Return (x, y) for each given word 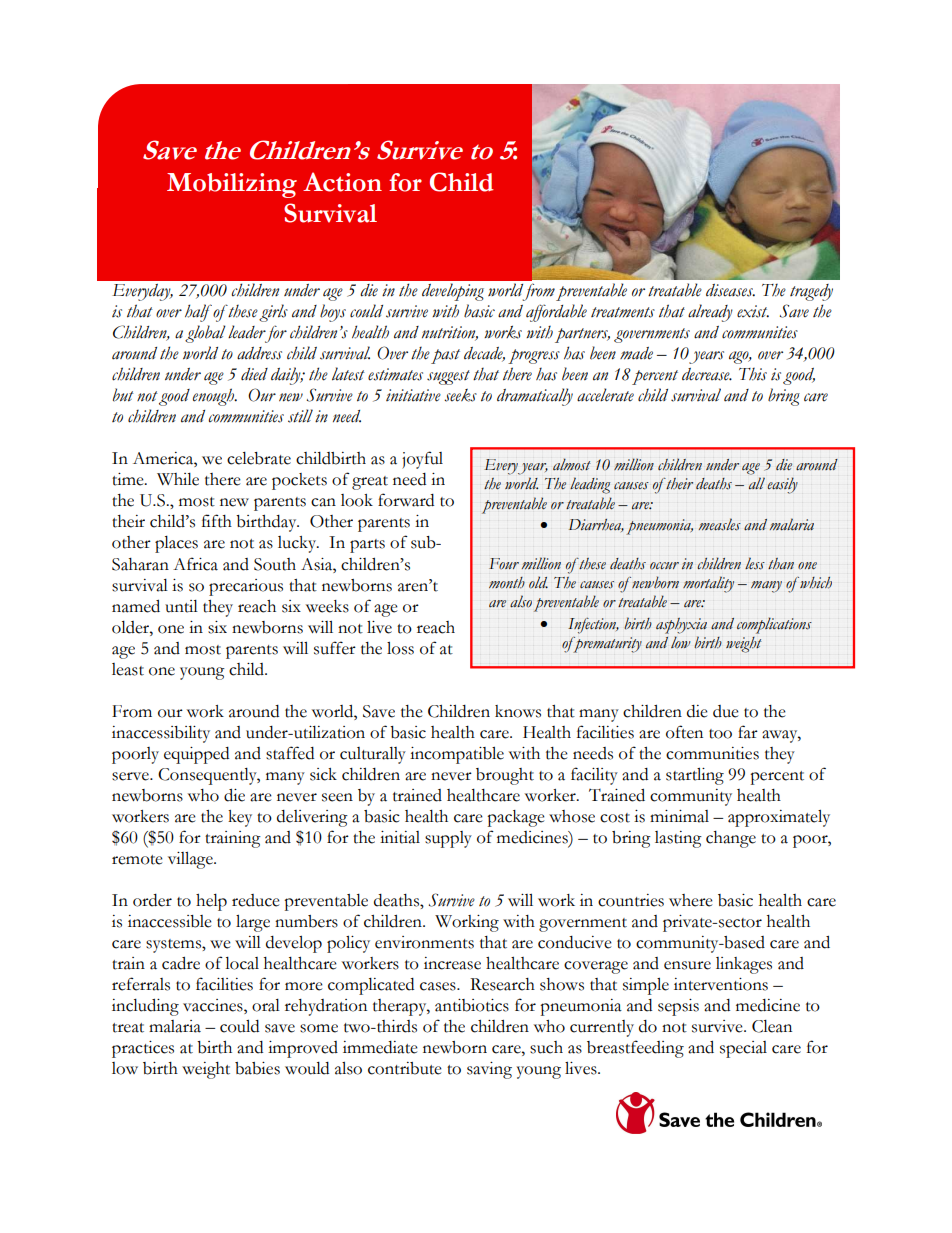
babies (257, 1068)
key (240, 818)
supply (448, 839)
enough (215, 397)
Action (342, 182)
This (753, 374)
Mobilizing (232, 185)
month (507, 582)
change (731, 839)
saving (489, 1070)
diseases (730, 290)
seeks (460, 395)
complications (774, 625)
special (743, 1049)
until (181, 606)
